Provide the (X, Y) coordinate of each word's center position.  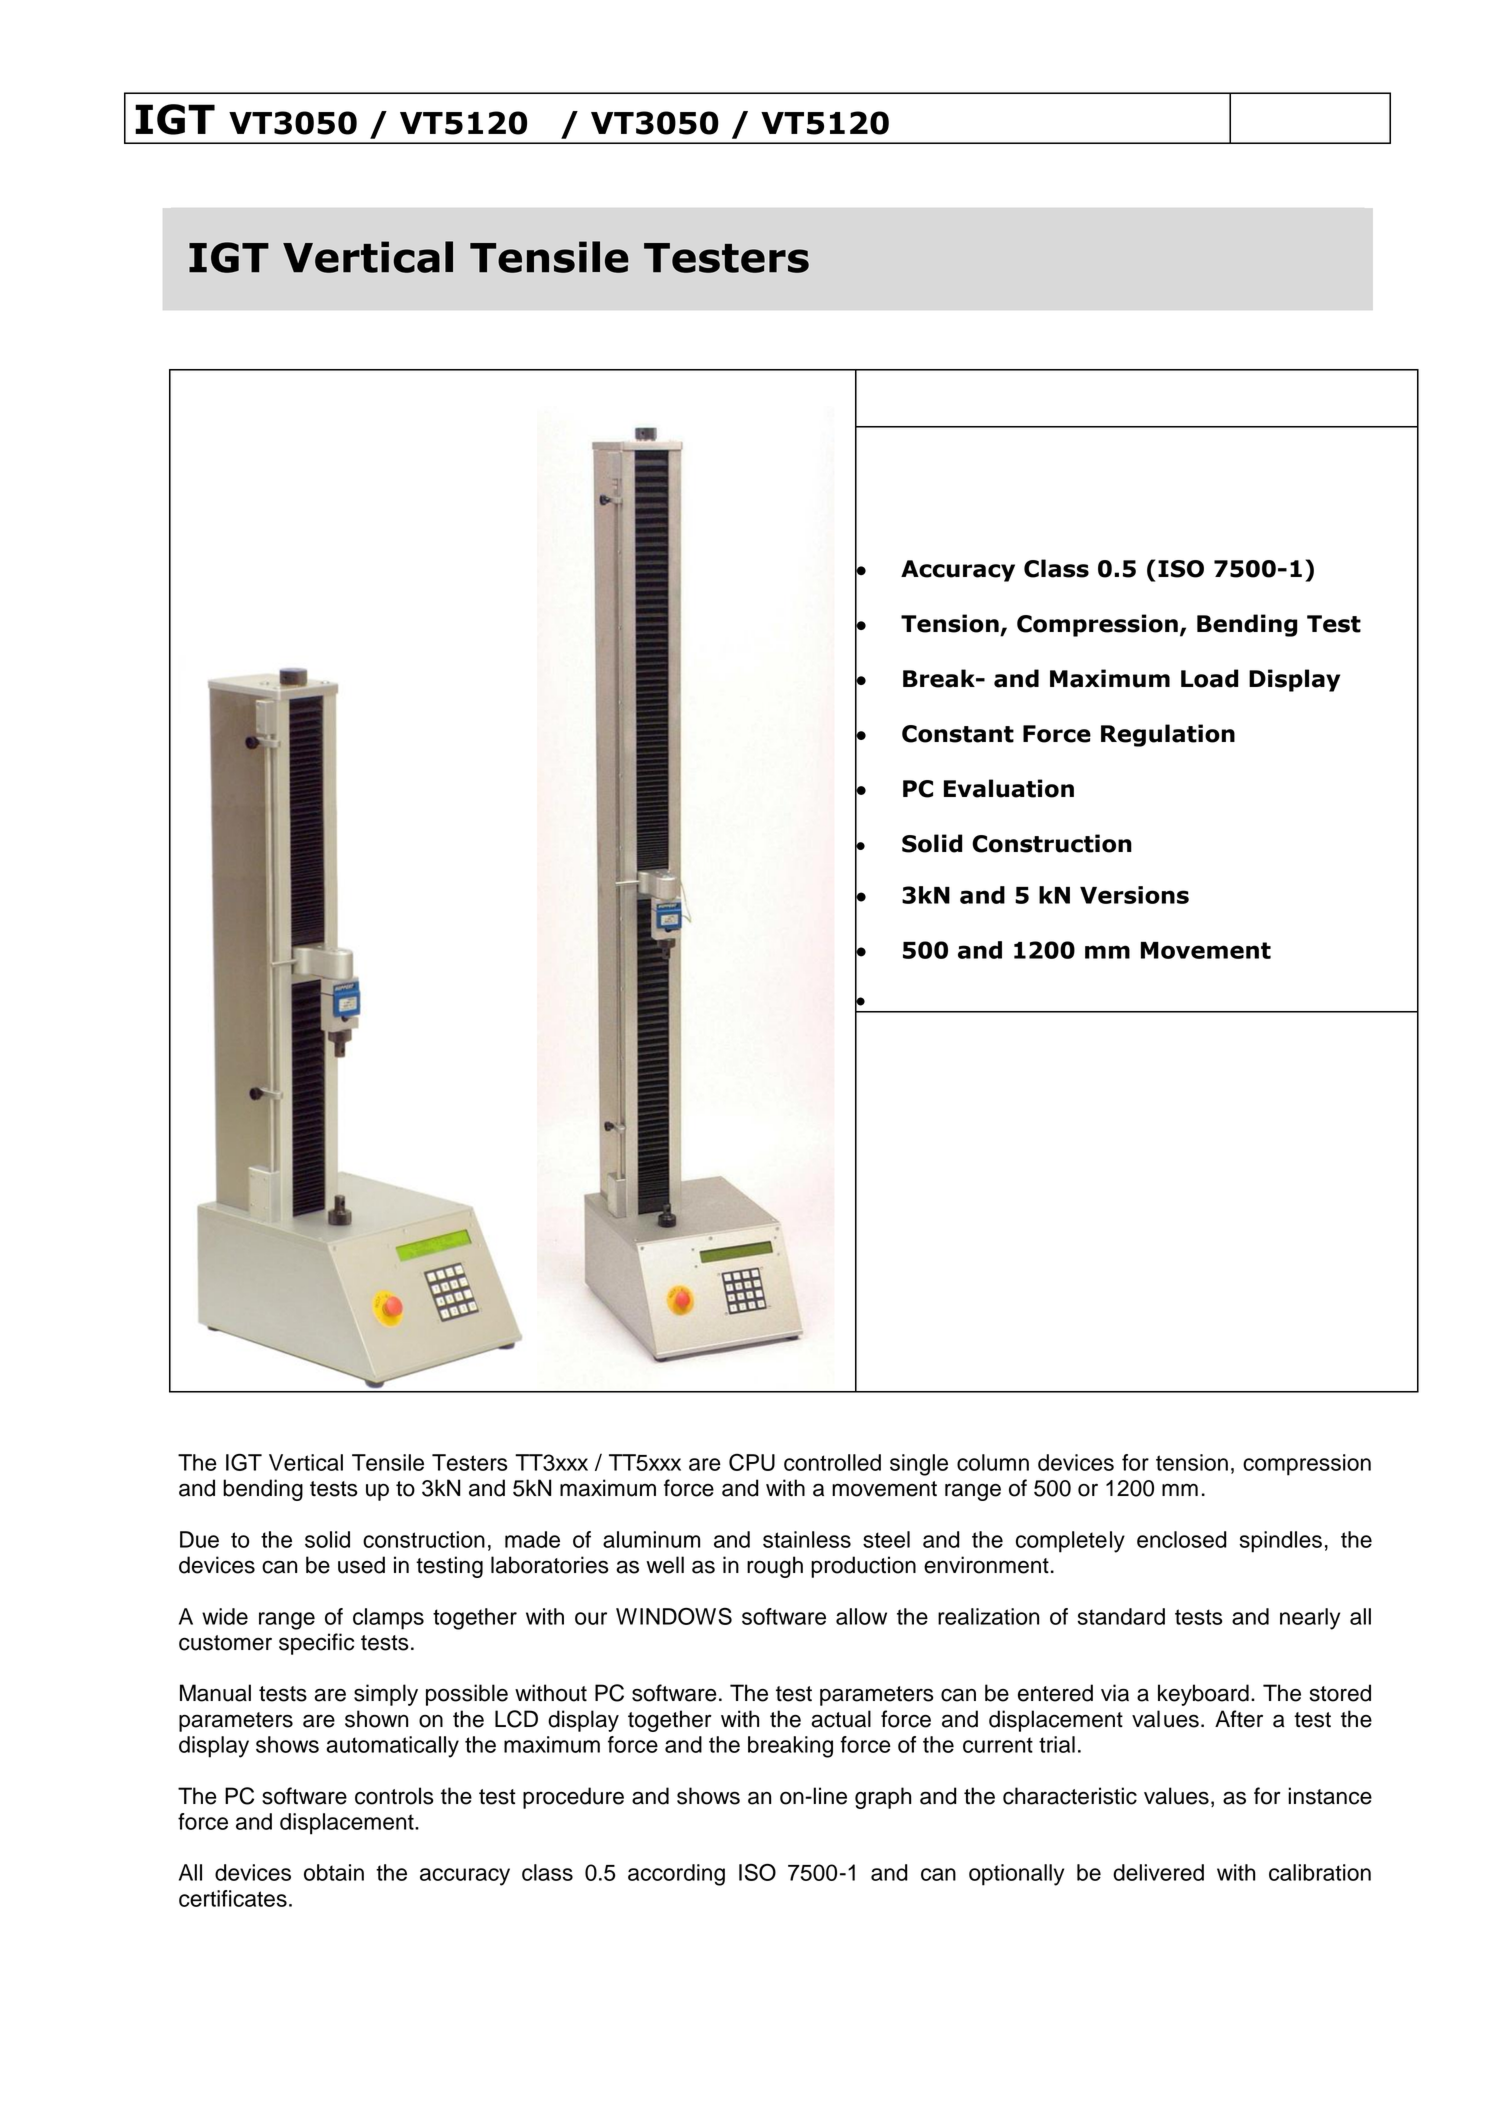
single (919, 1465)
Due (199, 1539)
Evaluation (1009, 788)
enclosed (1182, 1539)
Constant (958, 734)
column (993, 1462)
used (361, 1565)
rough (775, 1567)
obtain (334, 1872)
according (676, 1875)
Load (1210, 678)
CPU (752, 1462)
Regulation (1168, 735)
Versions (1134, 895)
